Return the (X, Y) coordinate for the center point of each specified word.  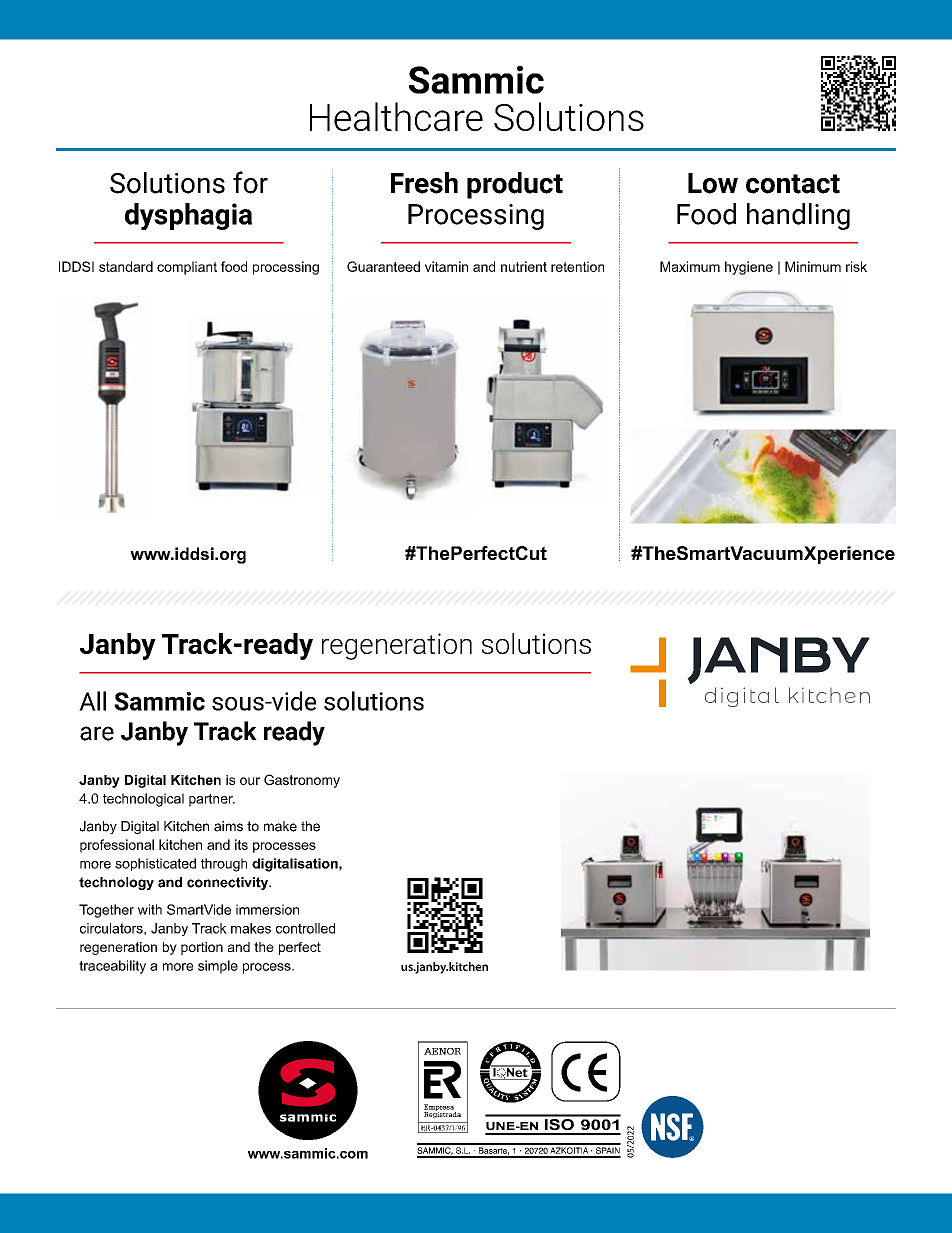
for (250, 182)
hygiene (749, 268)
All (92, 701)
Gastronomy (302, 781)
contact (793, 184)
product (515, 185)
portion (202, 948)
